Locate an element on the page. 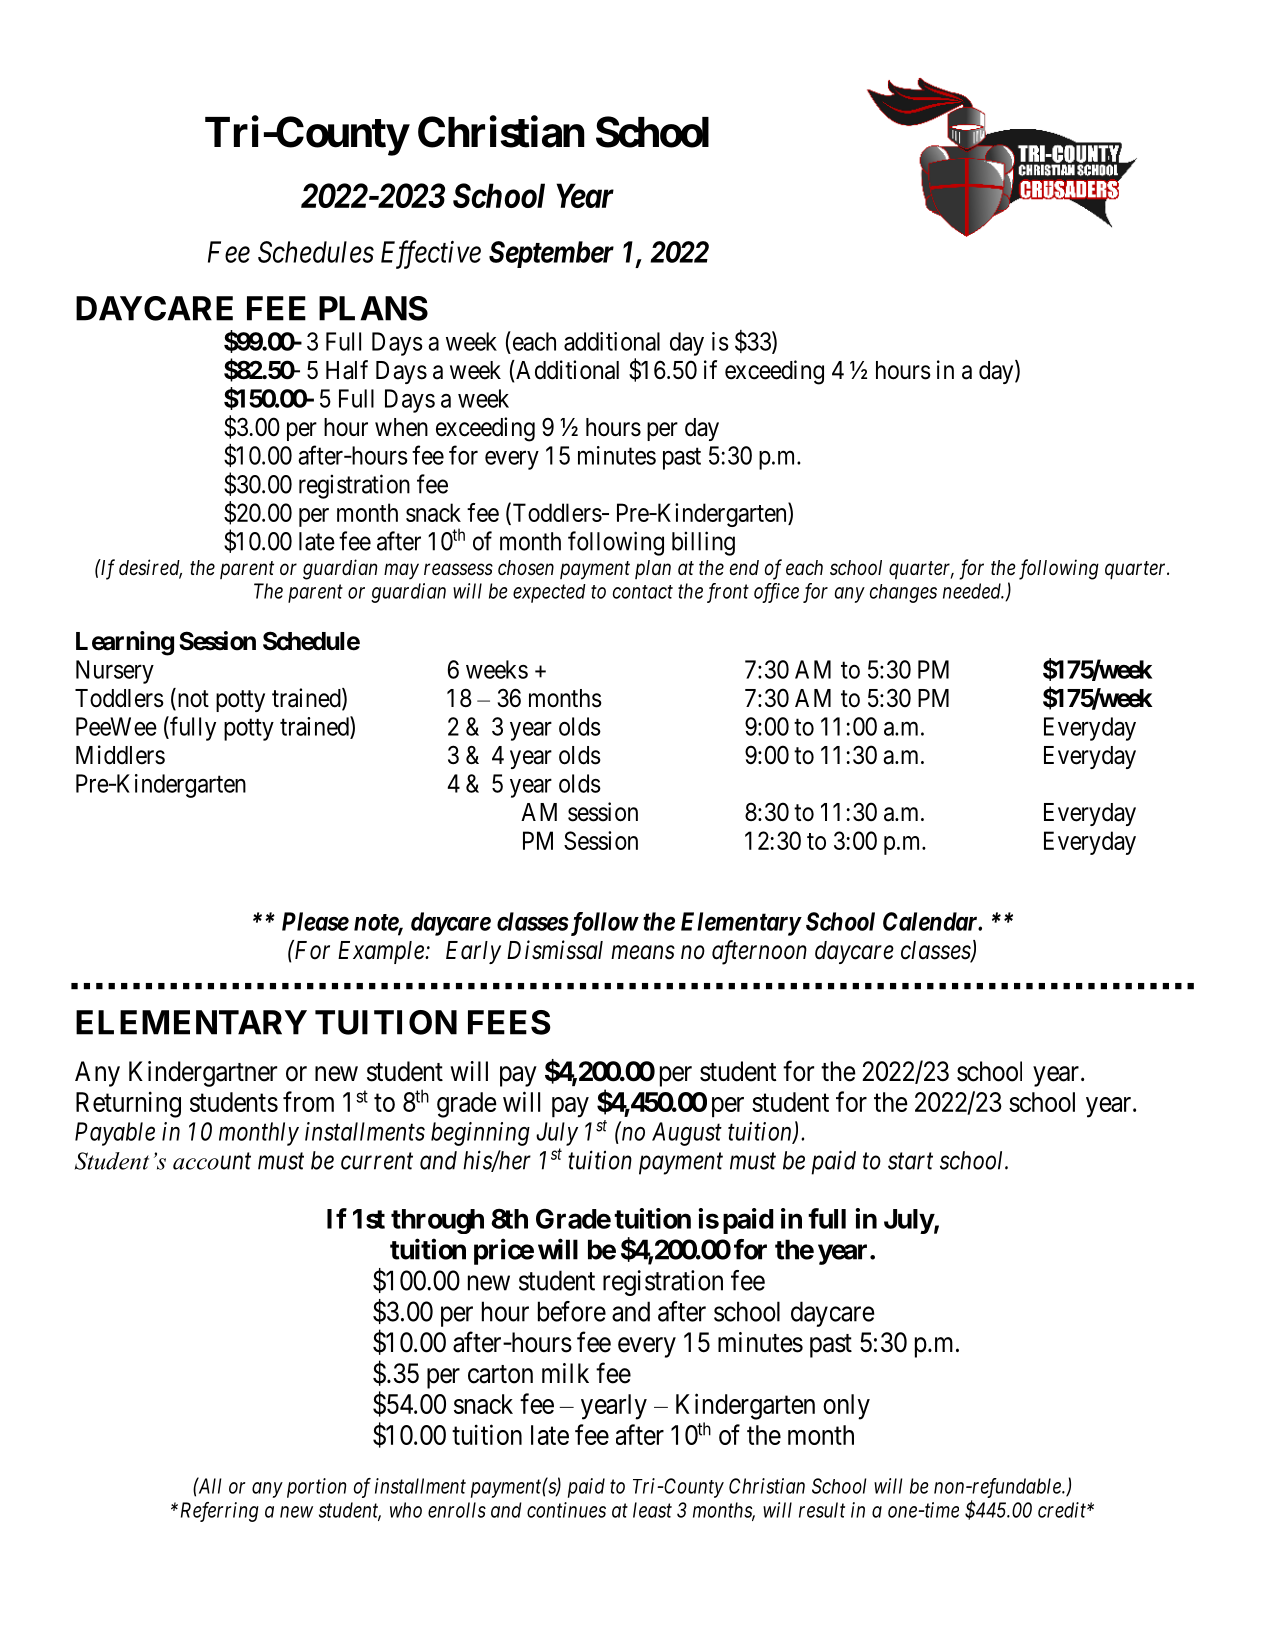 This page has width=1265, height=1637. needed is located at coordinates (973, 591).
